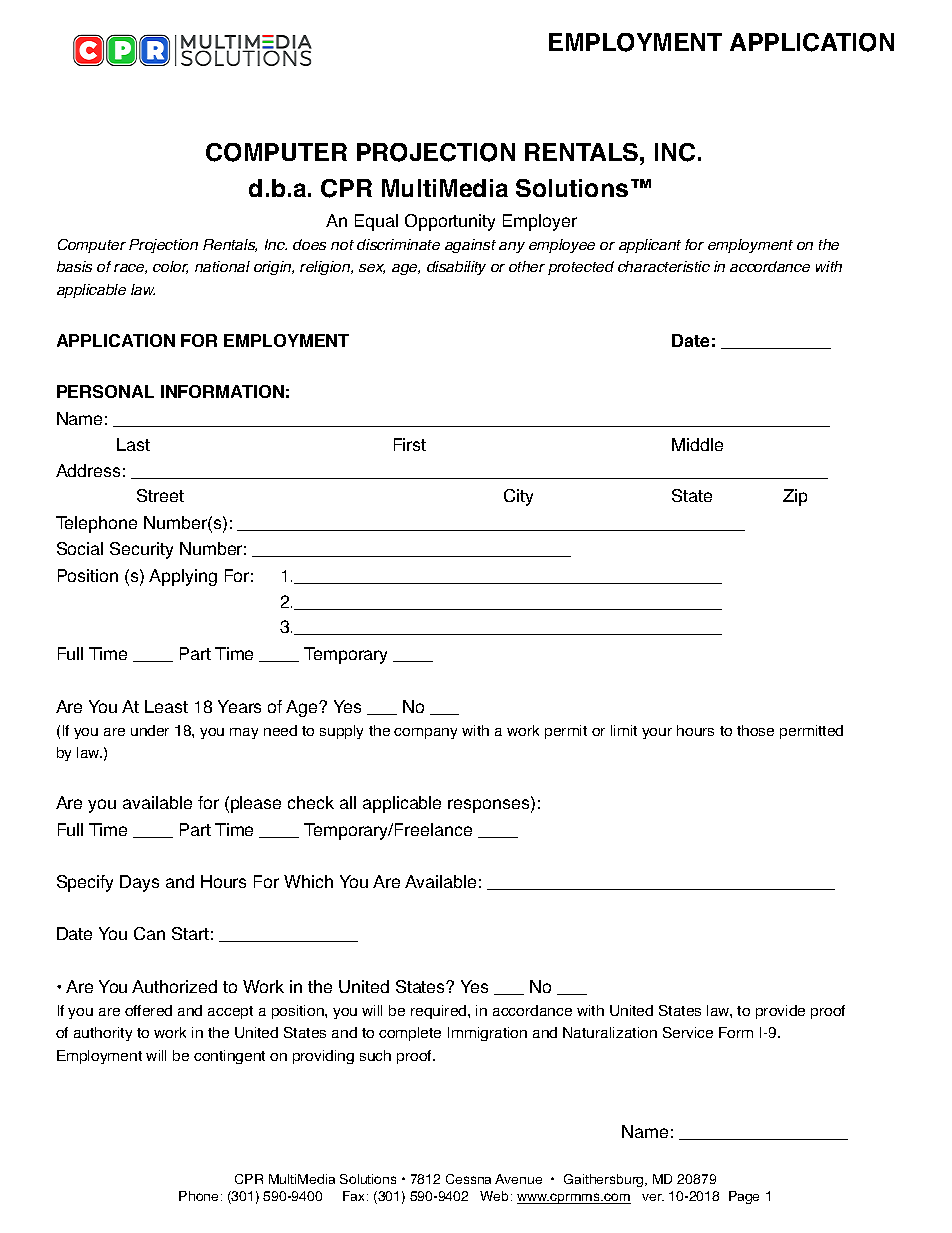 The height and width of the screenshot is (1233, 952). I want to click on contingent, so click(229, 1057).
